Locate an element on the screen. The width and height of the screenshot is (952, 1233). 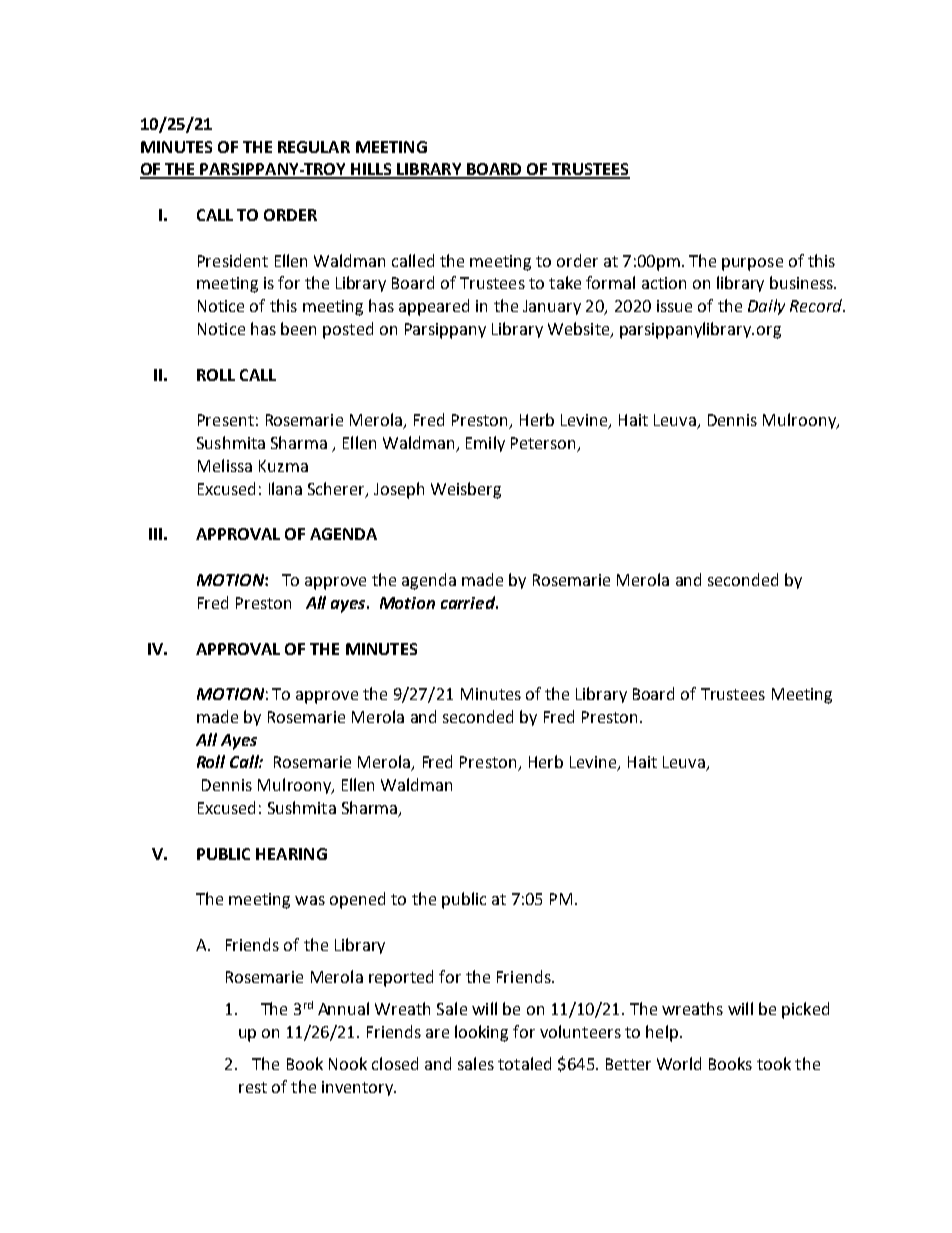
HILLS is located at coordinates (372, 170).
